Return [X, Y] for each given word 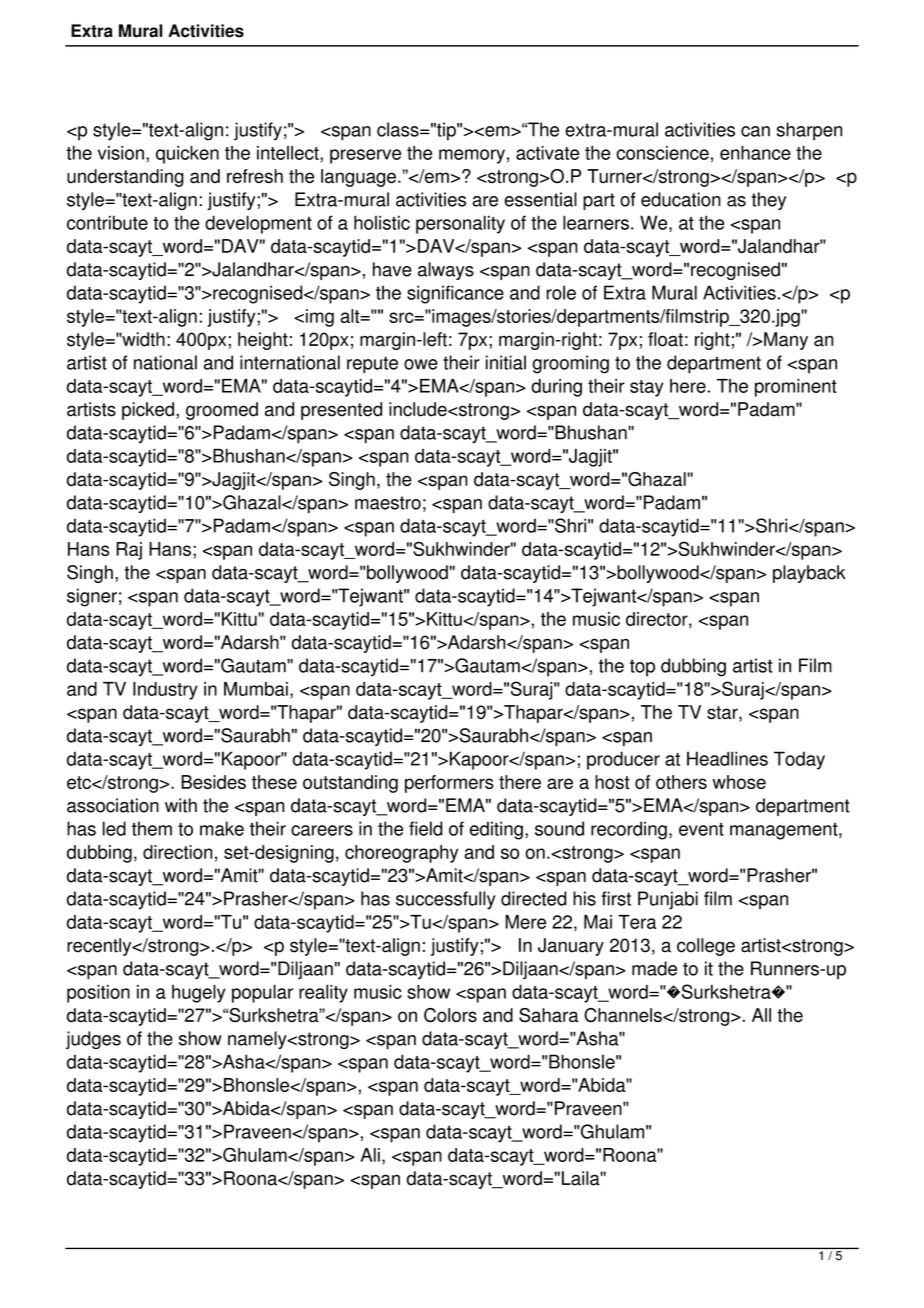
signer [92, 597]
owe [421, 364]
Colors [450, 1015]
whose [739, 782]
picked [148, 411]
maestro [388, 503]
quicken [187, 154]
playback [809, 574]
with [181, 805]
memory [472, 156]
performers [449, 784]
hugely [199, 993]
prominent [796, 388]
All [761, 1015]
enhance [755, 152]
